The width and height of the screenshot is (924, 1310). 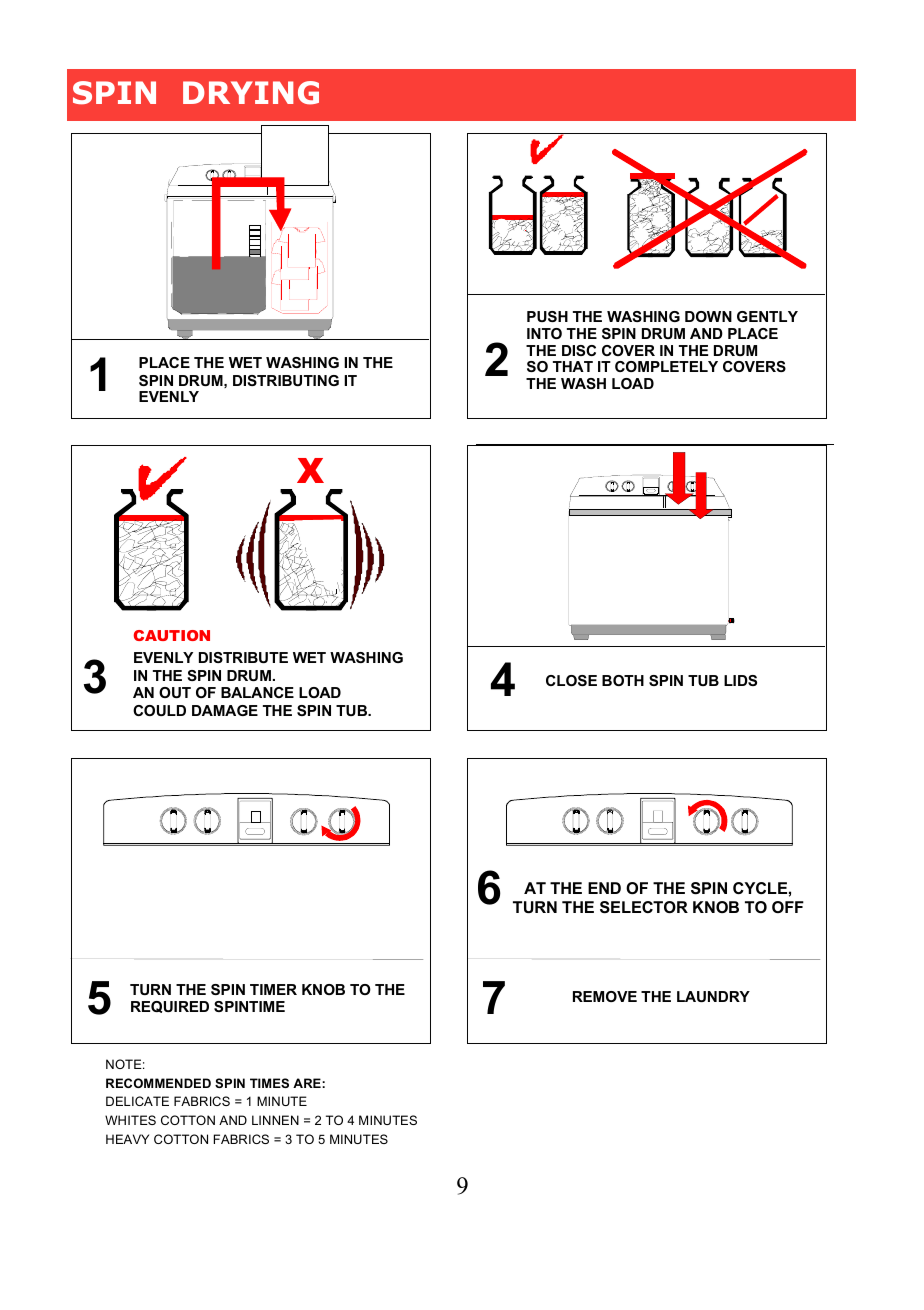 I want to click on RECOMMENDED, so click(x=158, y=1083).
